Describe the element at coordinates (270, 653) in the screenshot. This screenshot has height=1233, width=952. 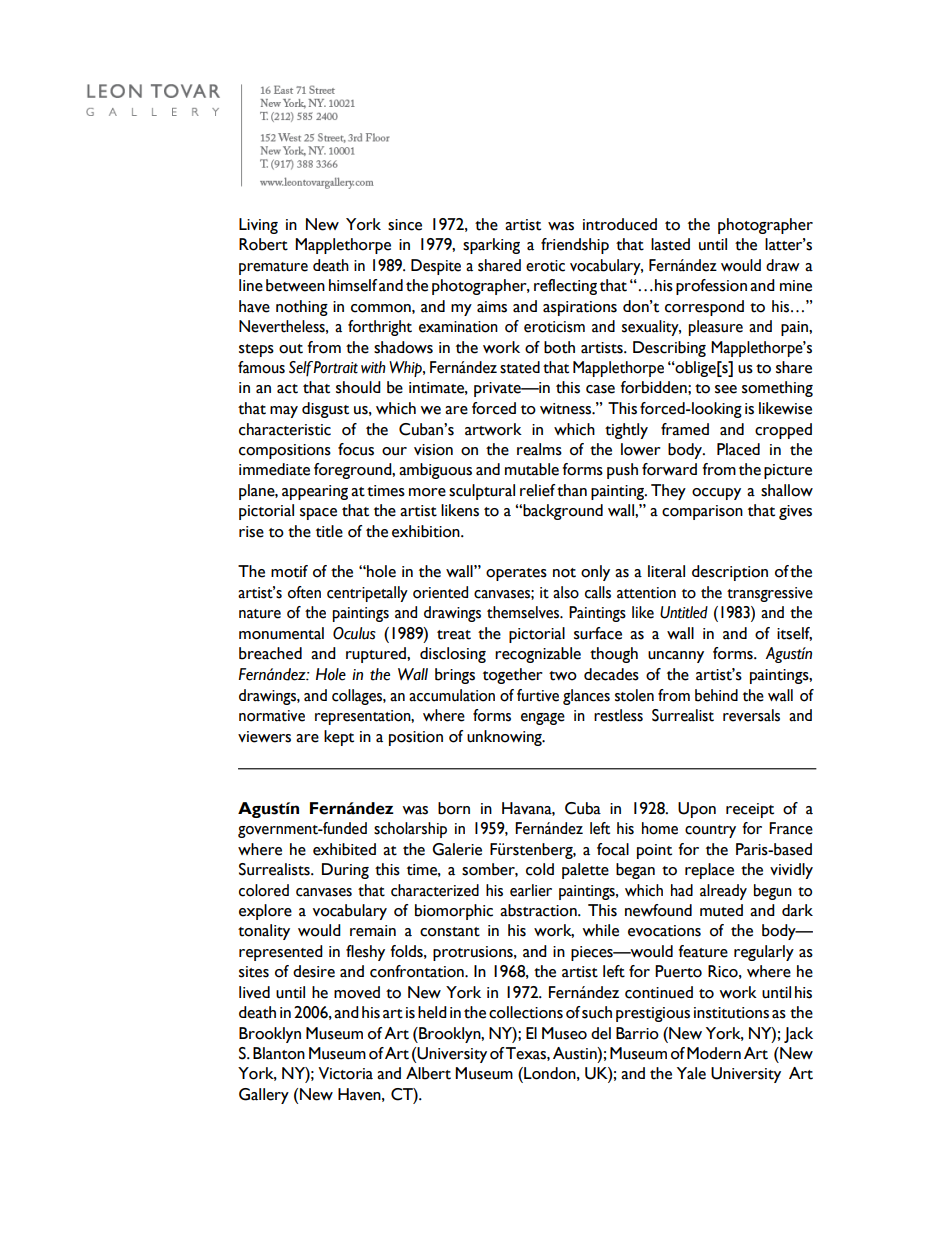
I see `breached` at that location.
